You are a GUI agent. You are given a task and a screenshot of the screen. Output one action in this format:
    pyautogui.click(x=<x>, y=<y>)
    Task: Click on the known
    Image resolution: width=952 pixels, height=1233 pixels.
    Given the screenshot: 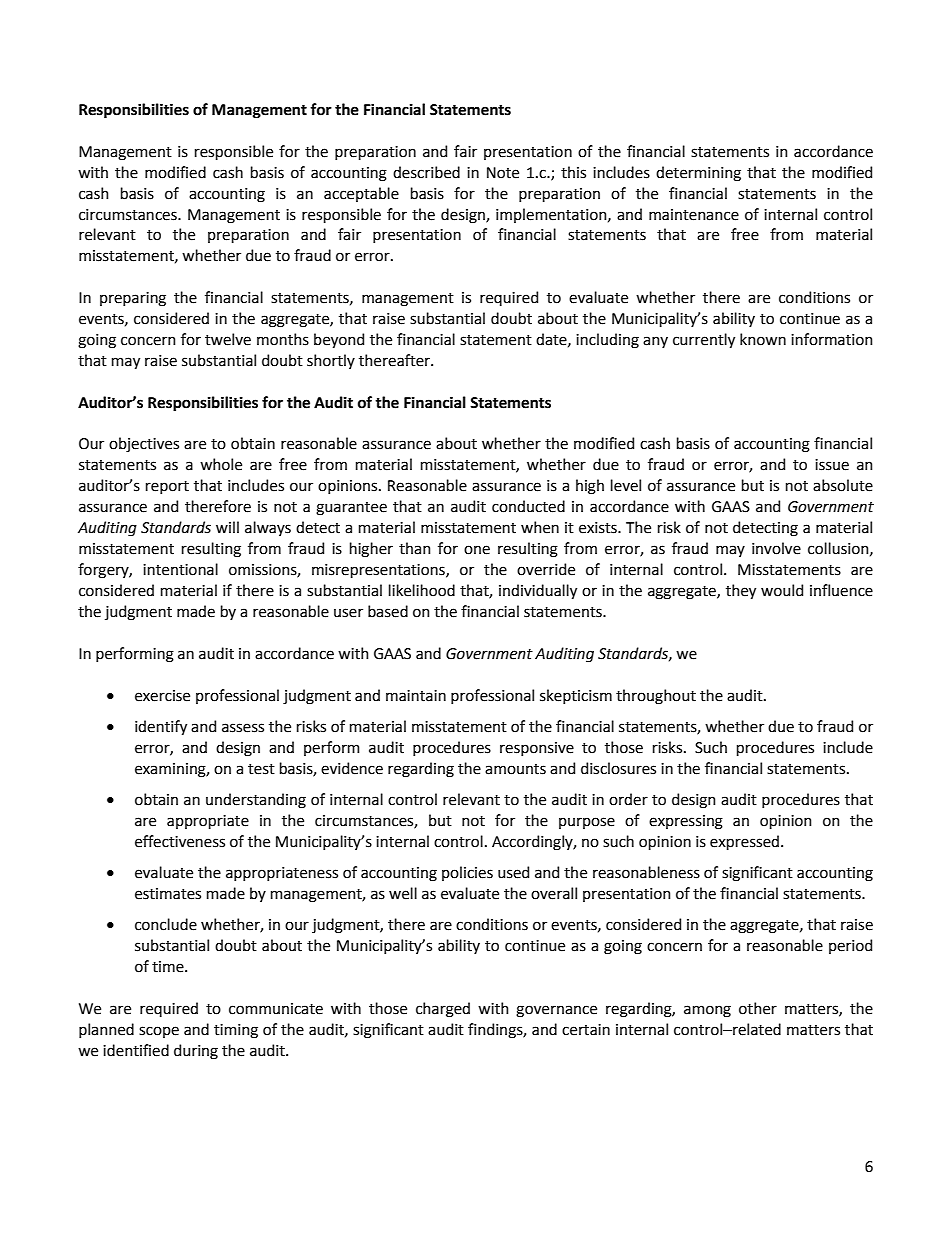 What is the action you would take?
    pyautogui.click(x=763, y=339)
